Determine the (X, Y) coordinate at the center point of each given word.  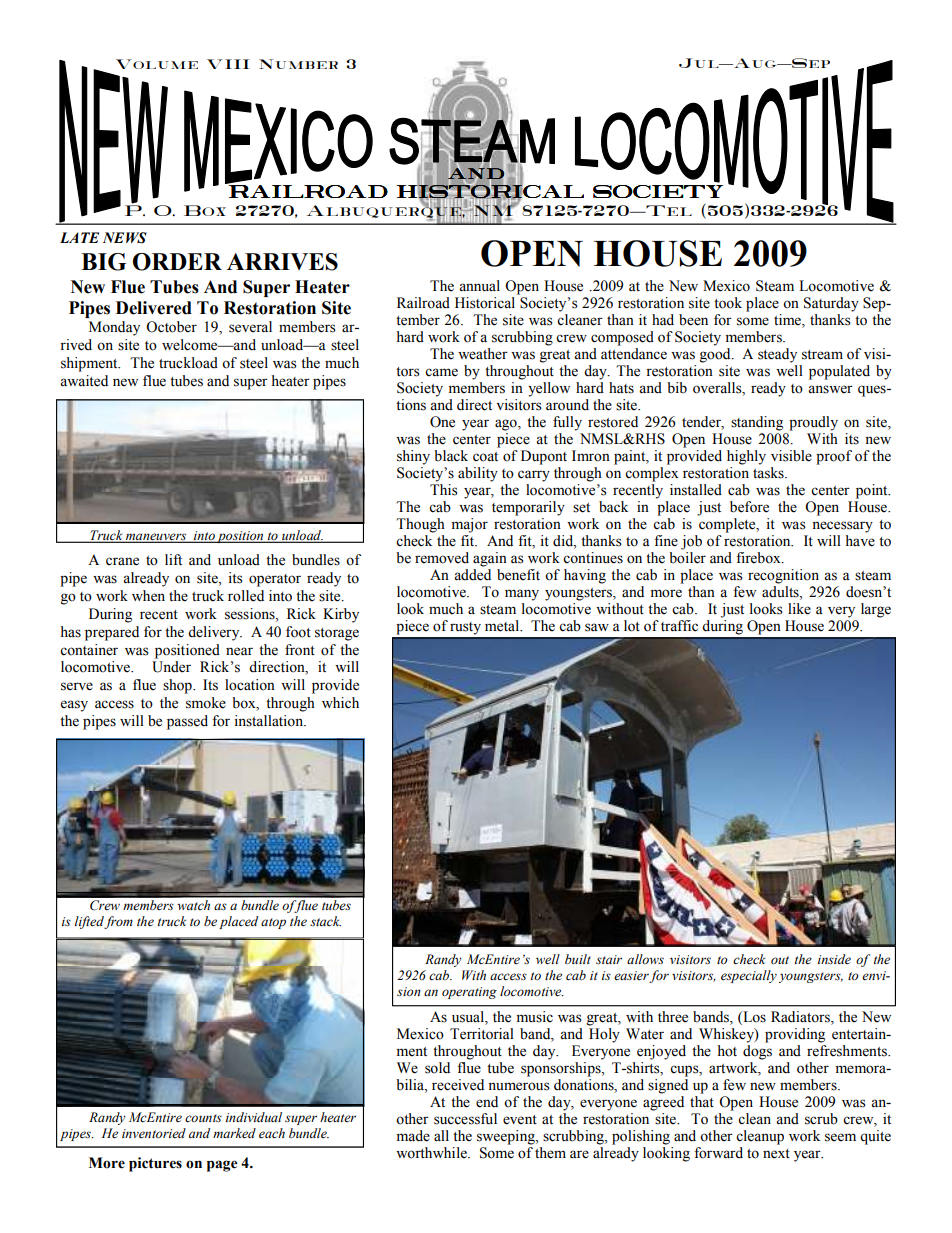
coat (485, 457)
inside (834, 959)
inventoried (154, 1133)
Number (298, 64)
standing (757, 423)
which (340, 703)
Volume (157, 64)
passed (187, 722)
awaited (84, 381)
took (728, 303)
